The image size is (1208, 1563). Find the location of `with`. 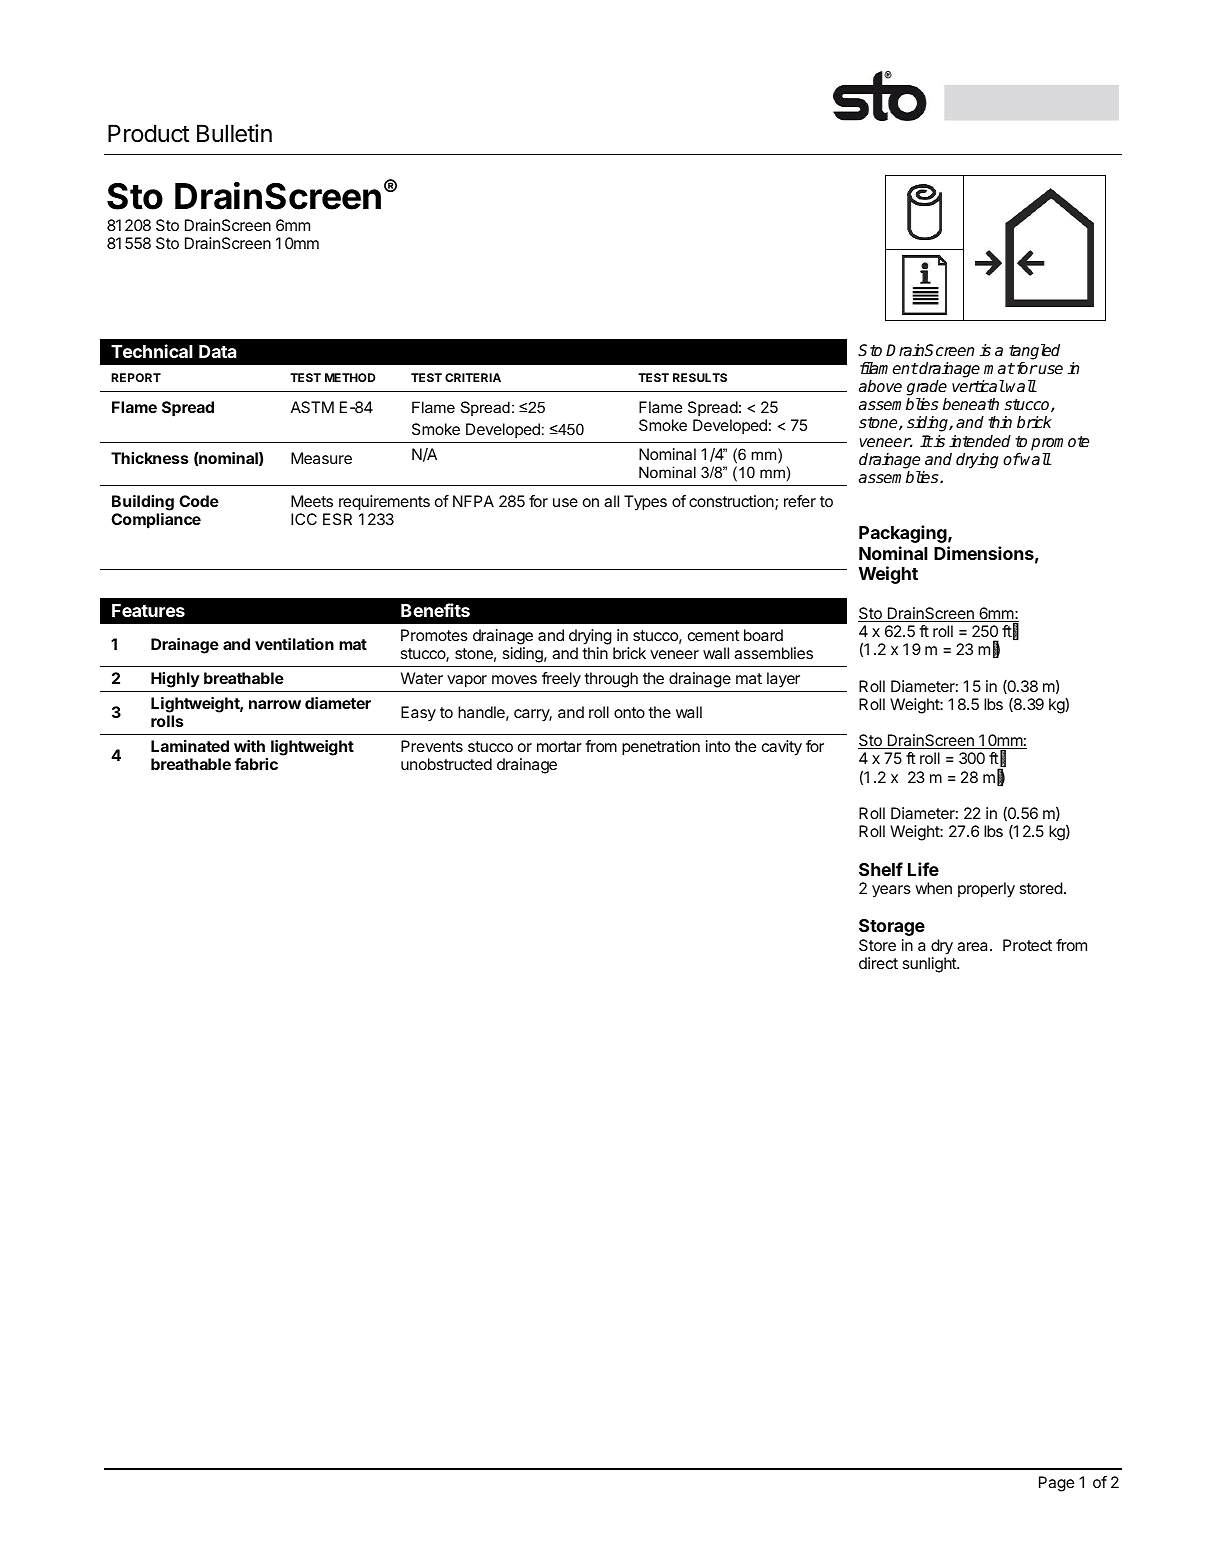

with is located at coordinates (249, 746).
